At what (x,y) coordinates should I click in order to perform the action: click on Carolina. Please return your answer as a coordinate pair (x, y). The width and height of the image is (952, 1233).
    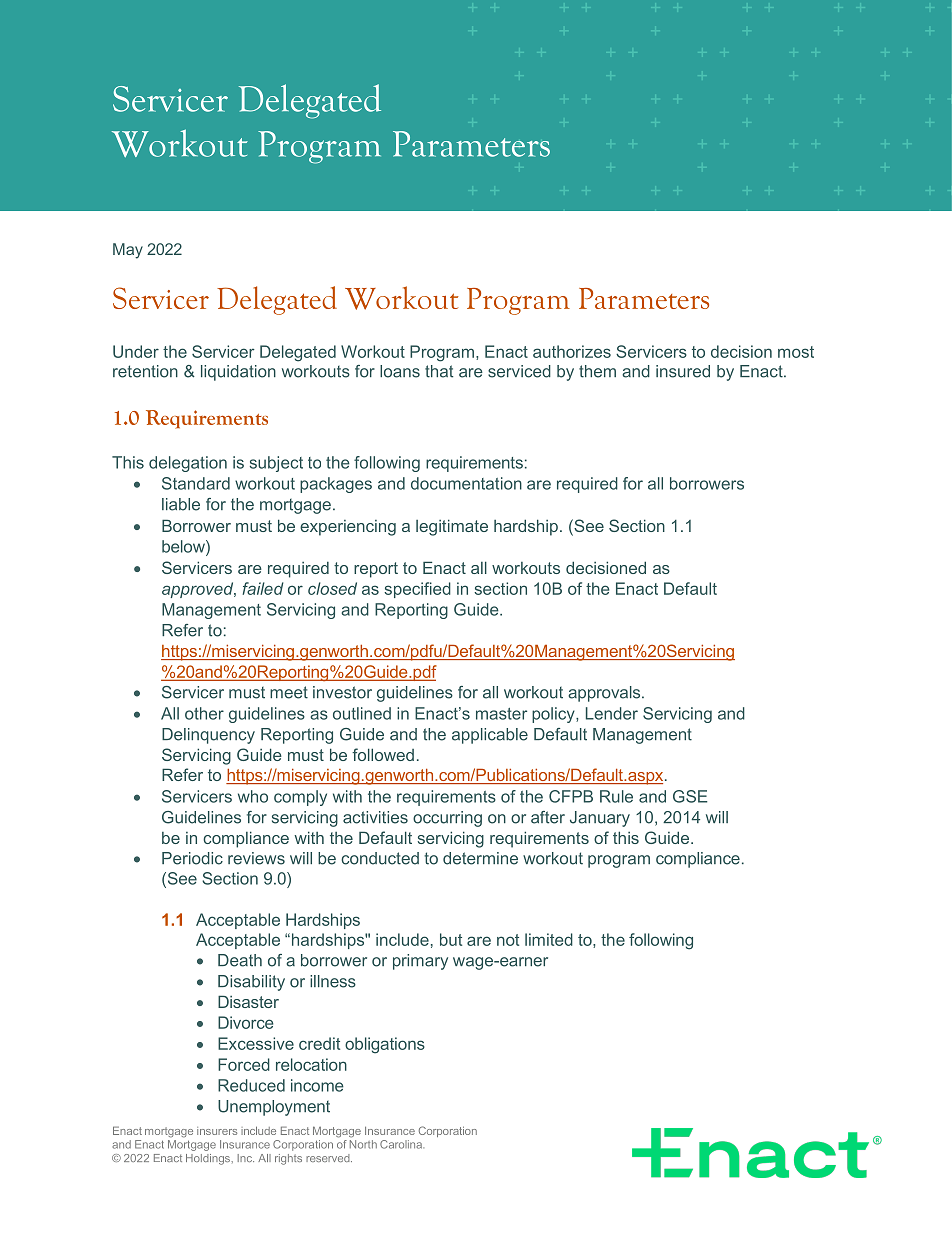
    Looking at the image, I should click on (402, 1144).
